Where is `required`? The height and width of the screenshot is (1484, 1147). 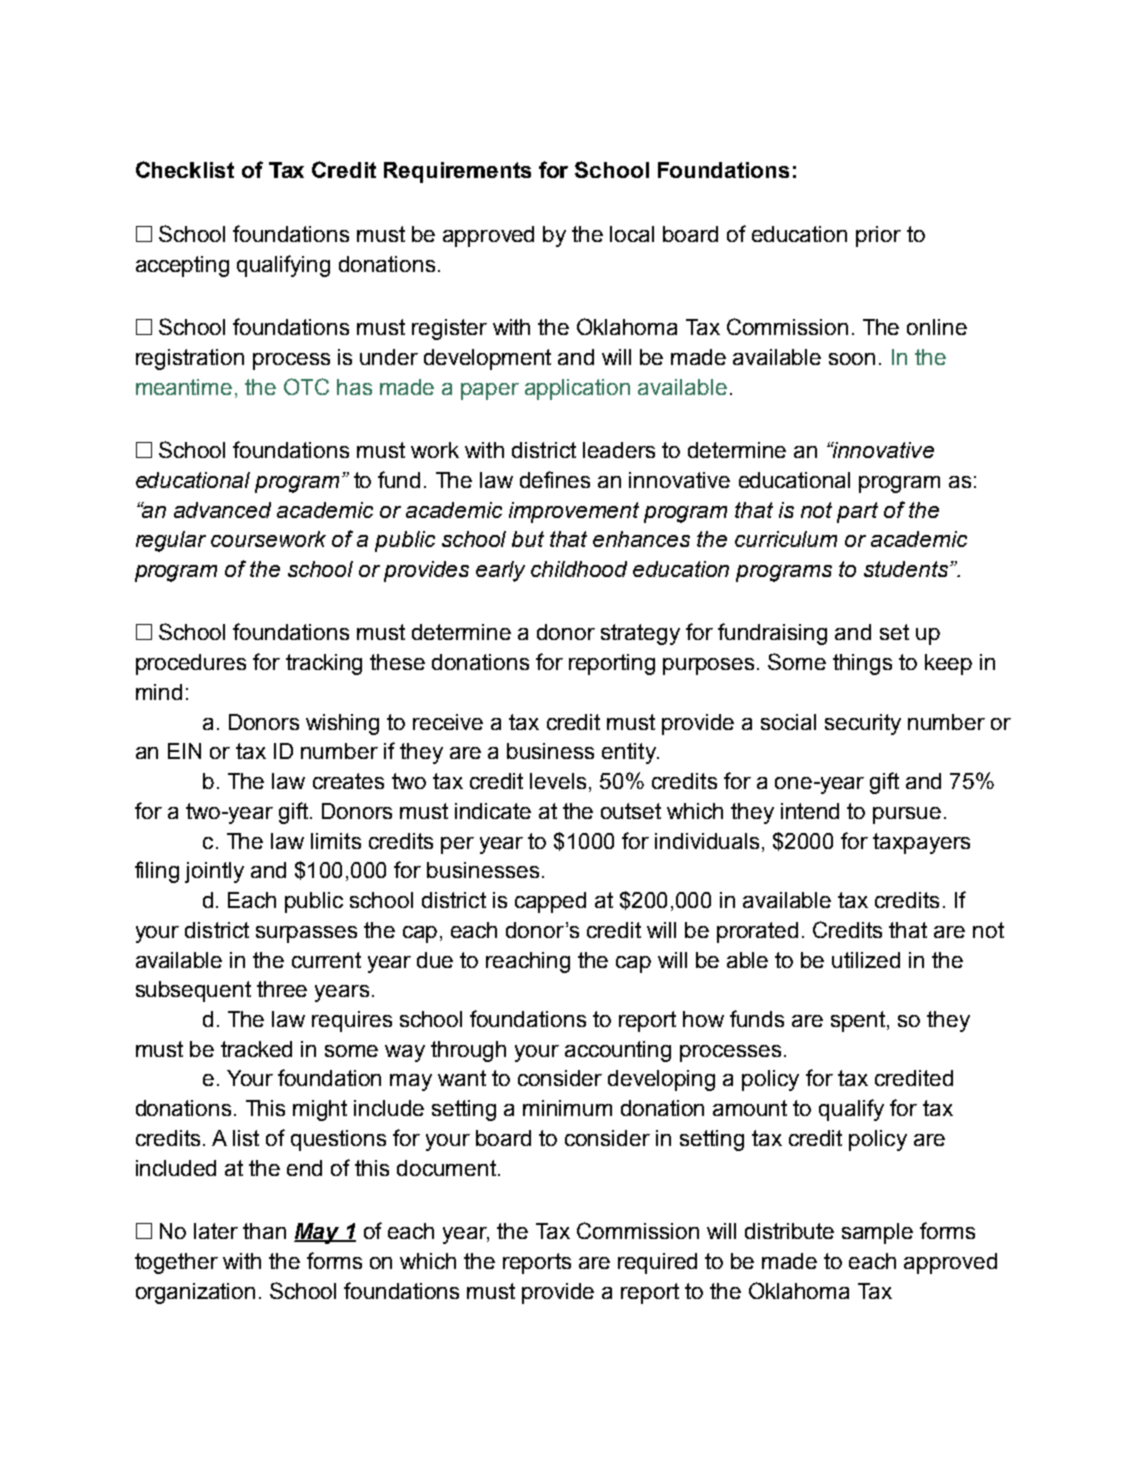 required is located at coordinates (657, 1263).
